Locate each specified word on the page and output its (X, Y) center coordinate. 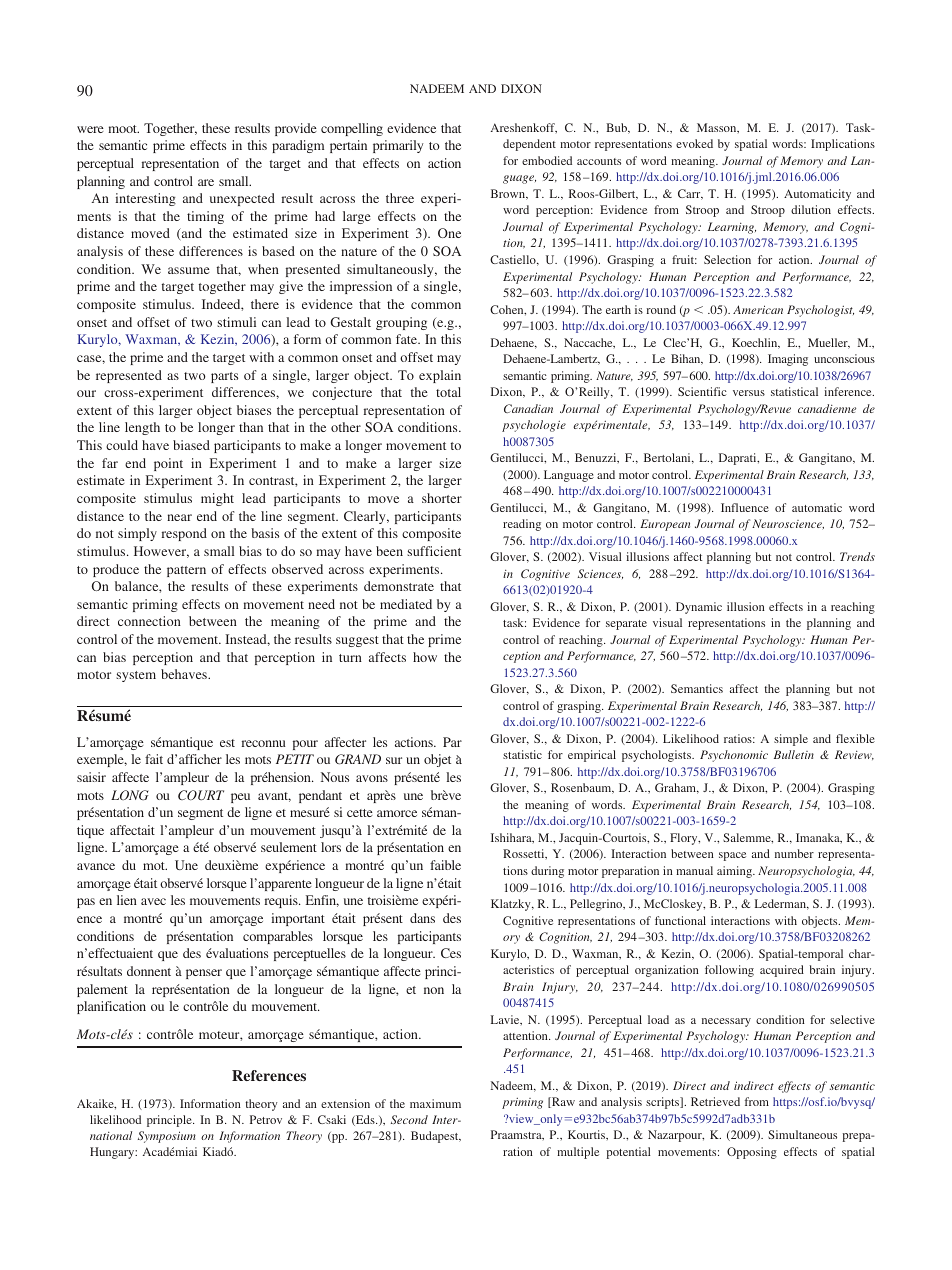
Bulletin (794, 754)
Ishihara (512, 838)
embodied (547, 160)
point (168, 464)
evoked (694, 143)
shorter (442, 498)
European (665, 525)
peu (240, 798)
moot (123, 129)
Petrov (266, 1119)
